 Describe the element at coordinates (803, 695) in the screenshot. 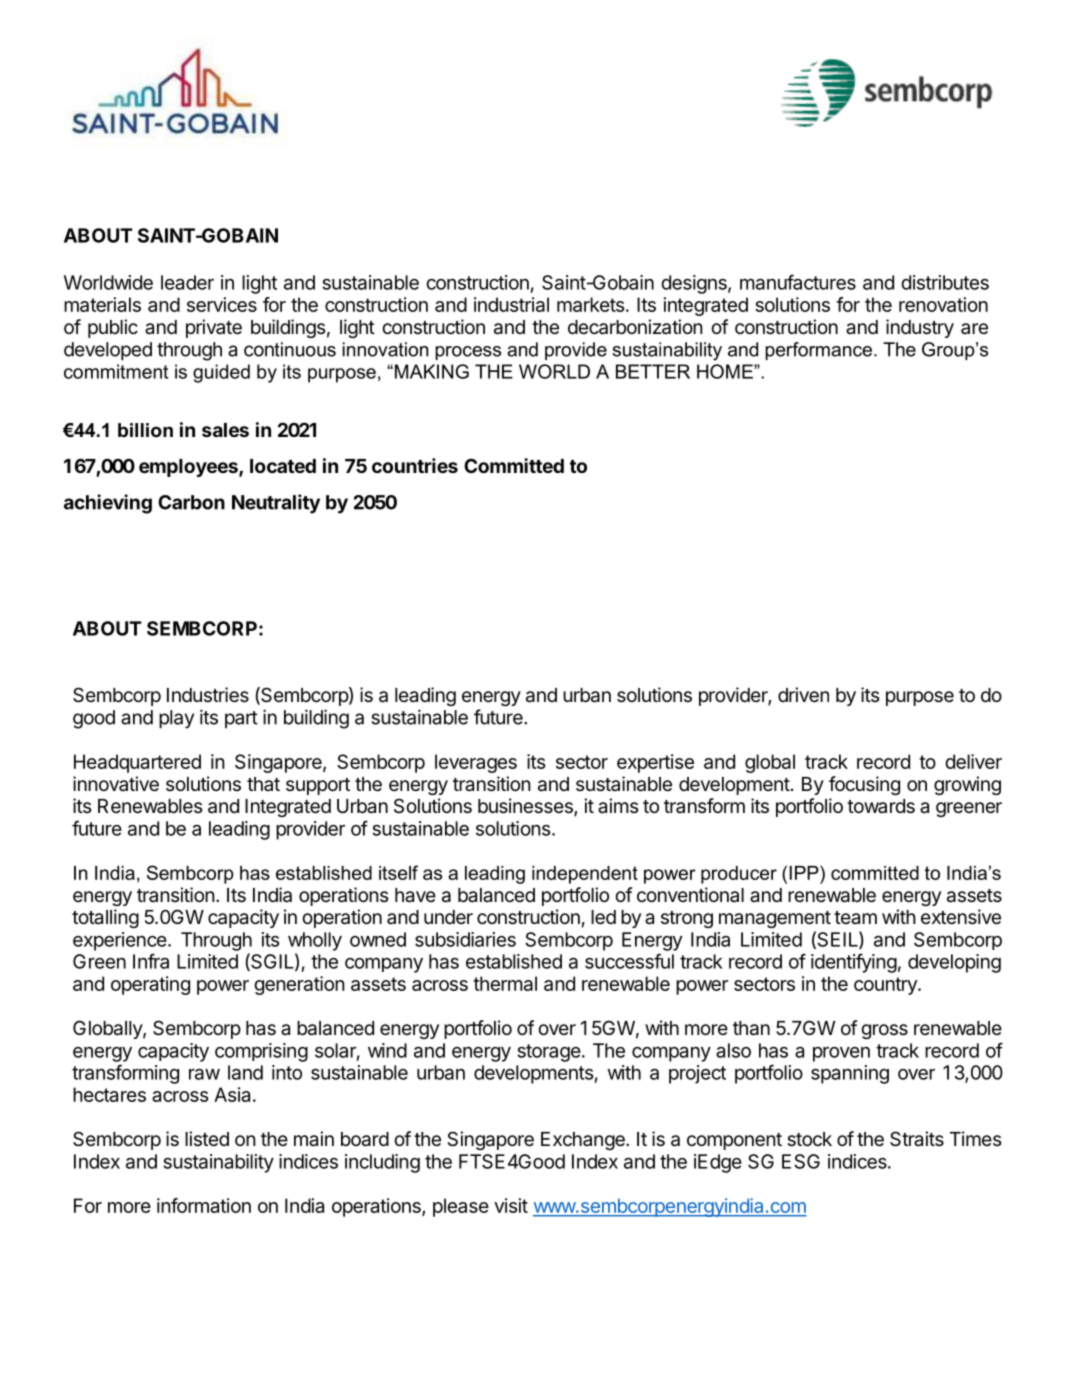

I see `driven` at that location.
